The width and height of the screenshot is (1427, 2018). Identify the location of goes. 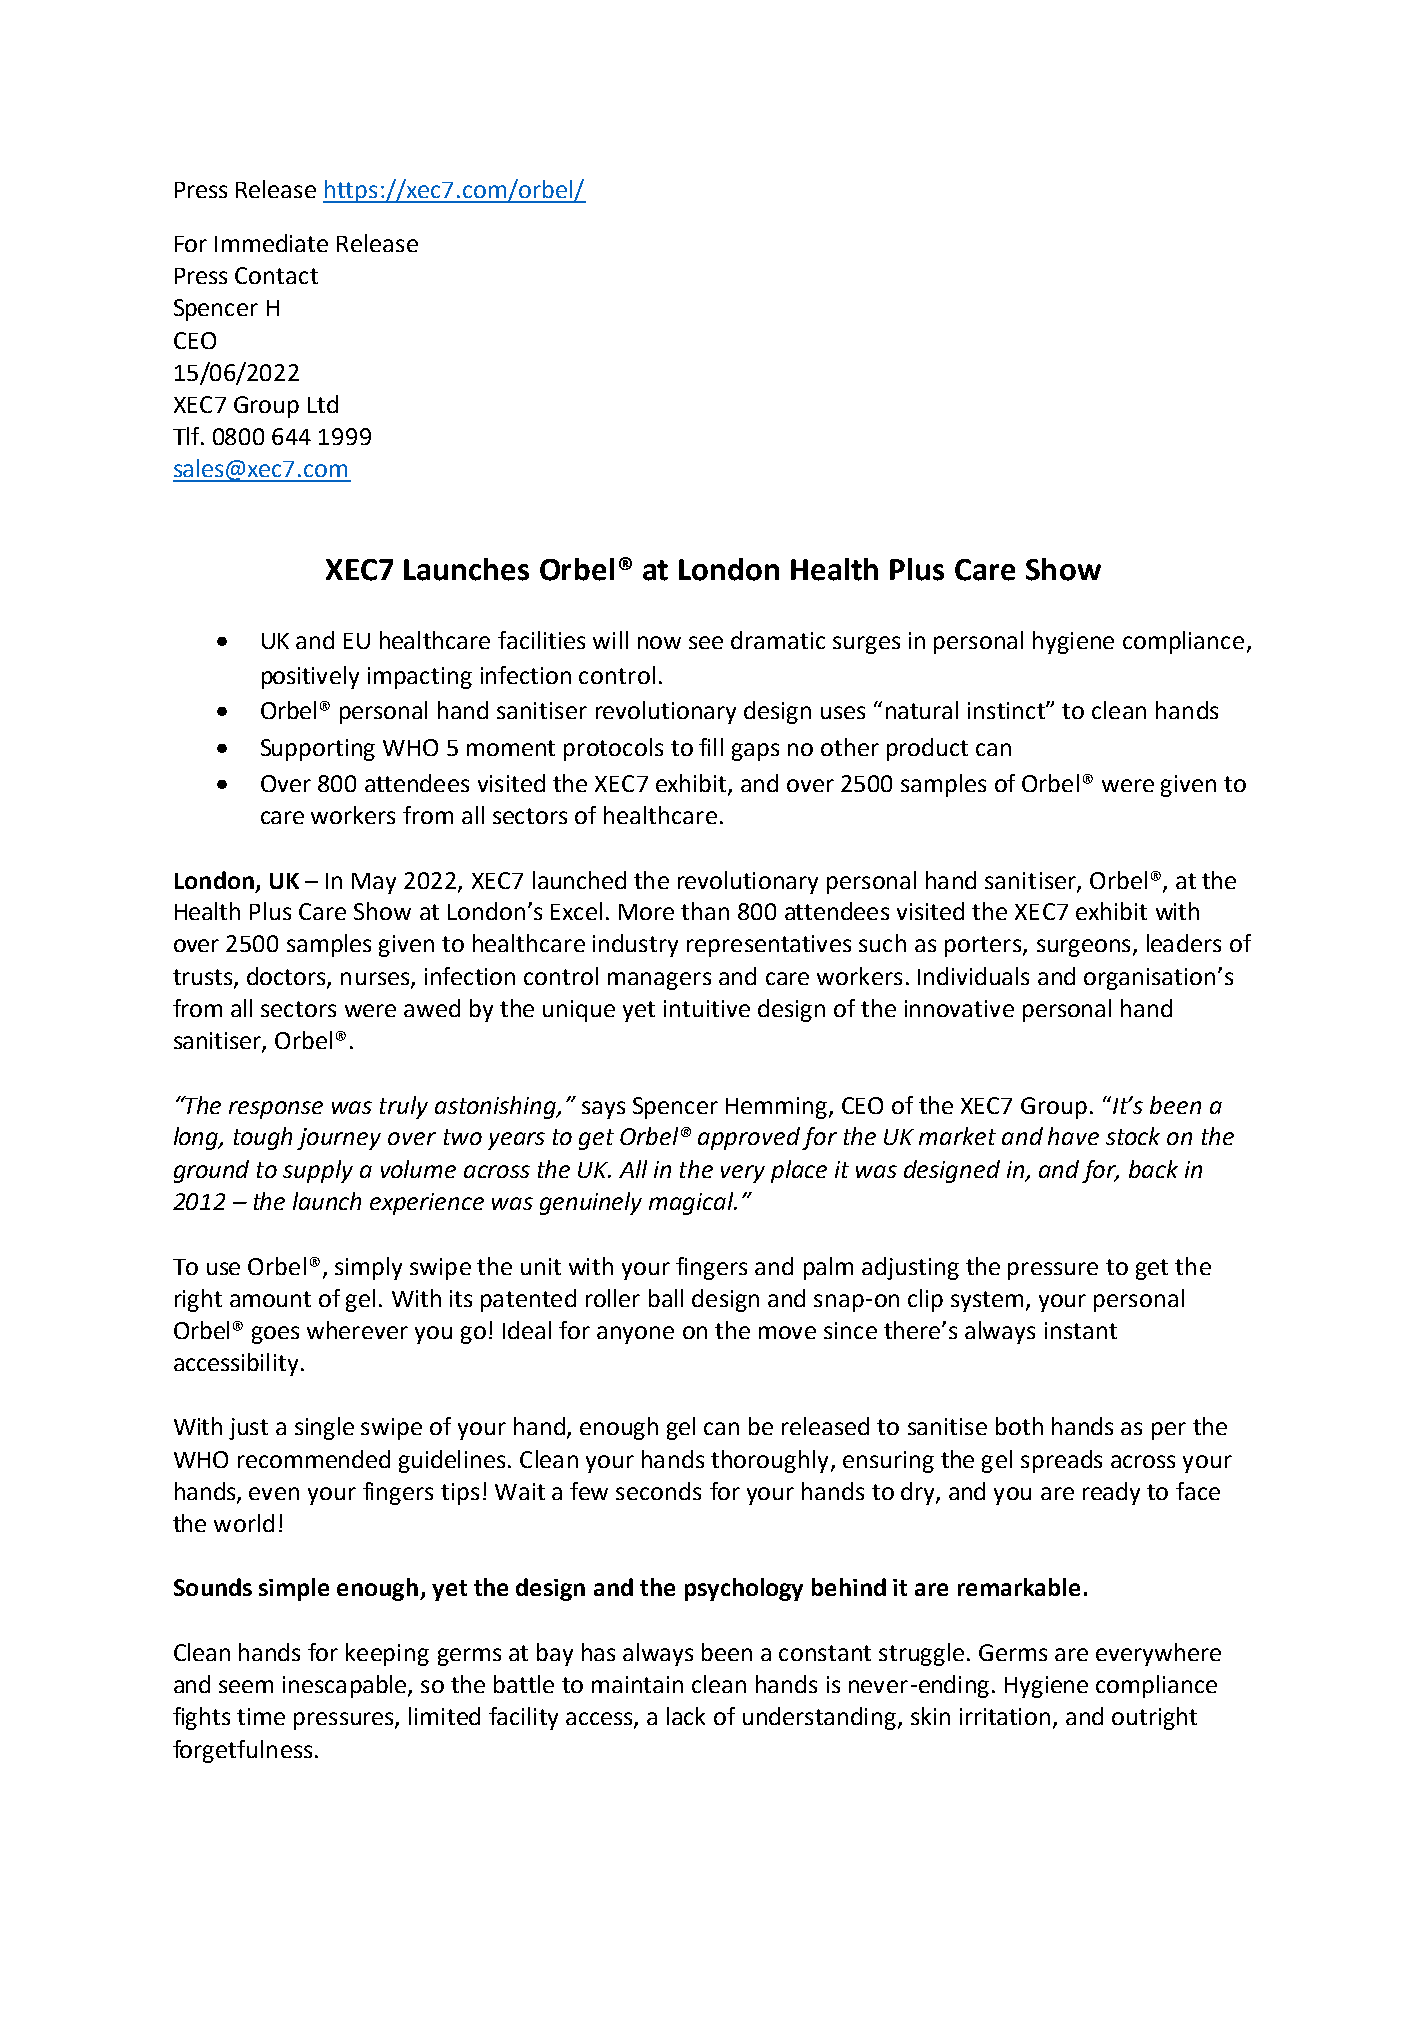
(275, 1335).
